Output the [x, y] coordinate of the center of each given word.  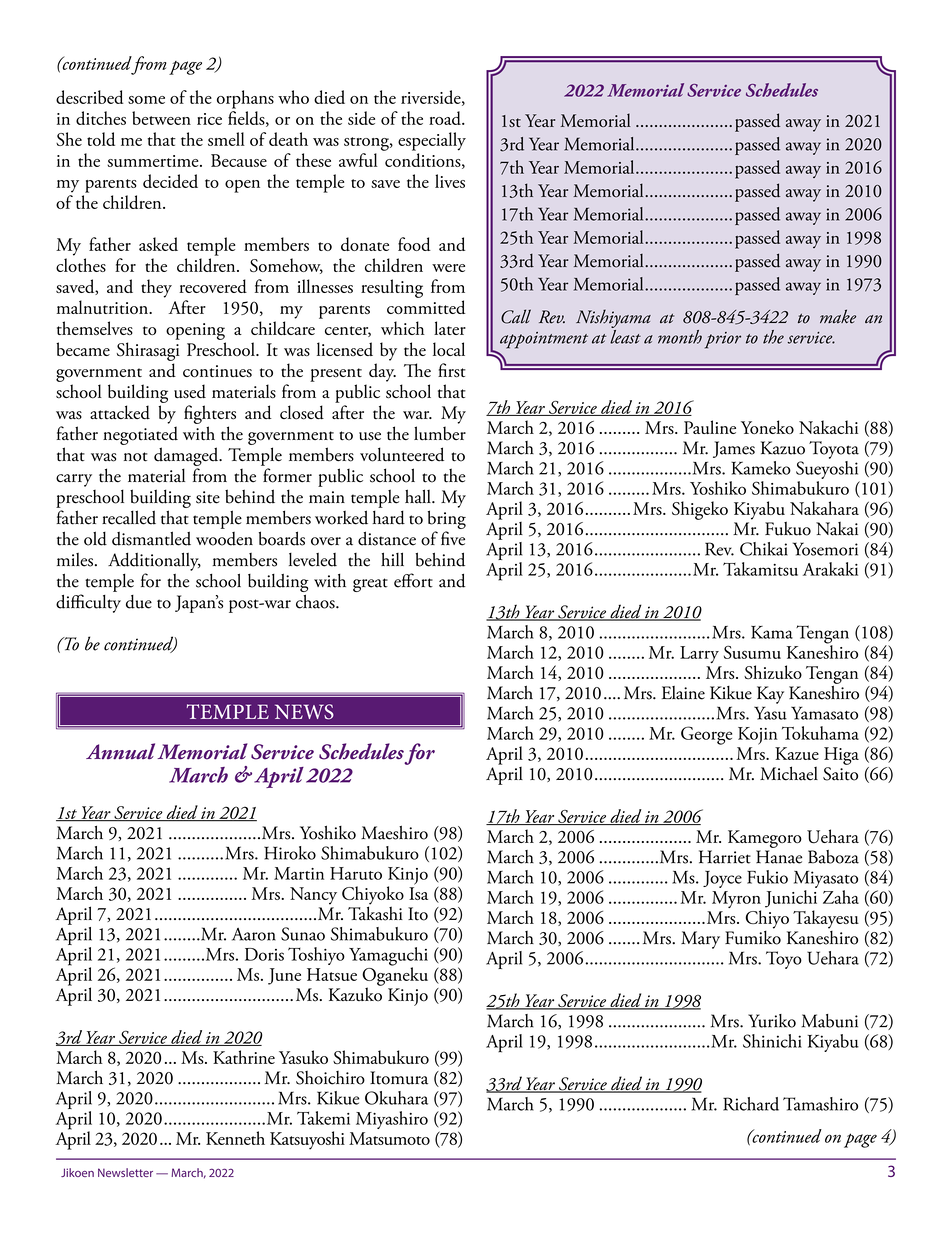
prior [723, 340]
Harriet [725, 857]
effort [413, 580]
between [161, 118]
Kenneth [235, 1138]
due [139, 602]
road [446, 118]
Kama [772, 632]
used [190, 391]
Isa [418, 893]
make [838, 316]
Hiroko [290, 853]
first [452, 370]
